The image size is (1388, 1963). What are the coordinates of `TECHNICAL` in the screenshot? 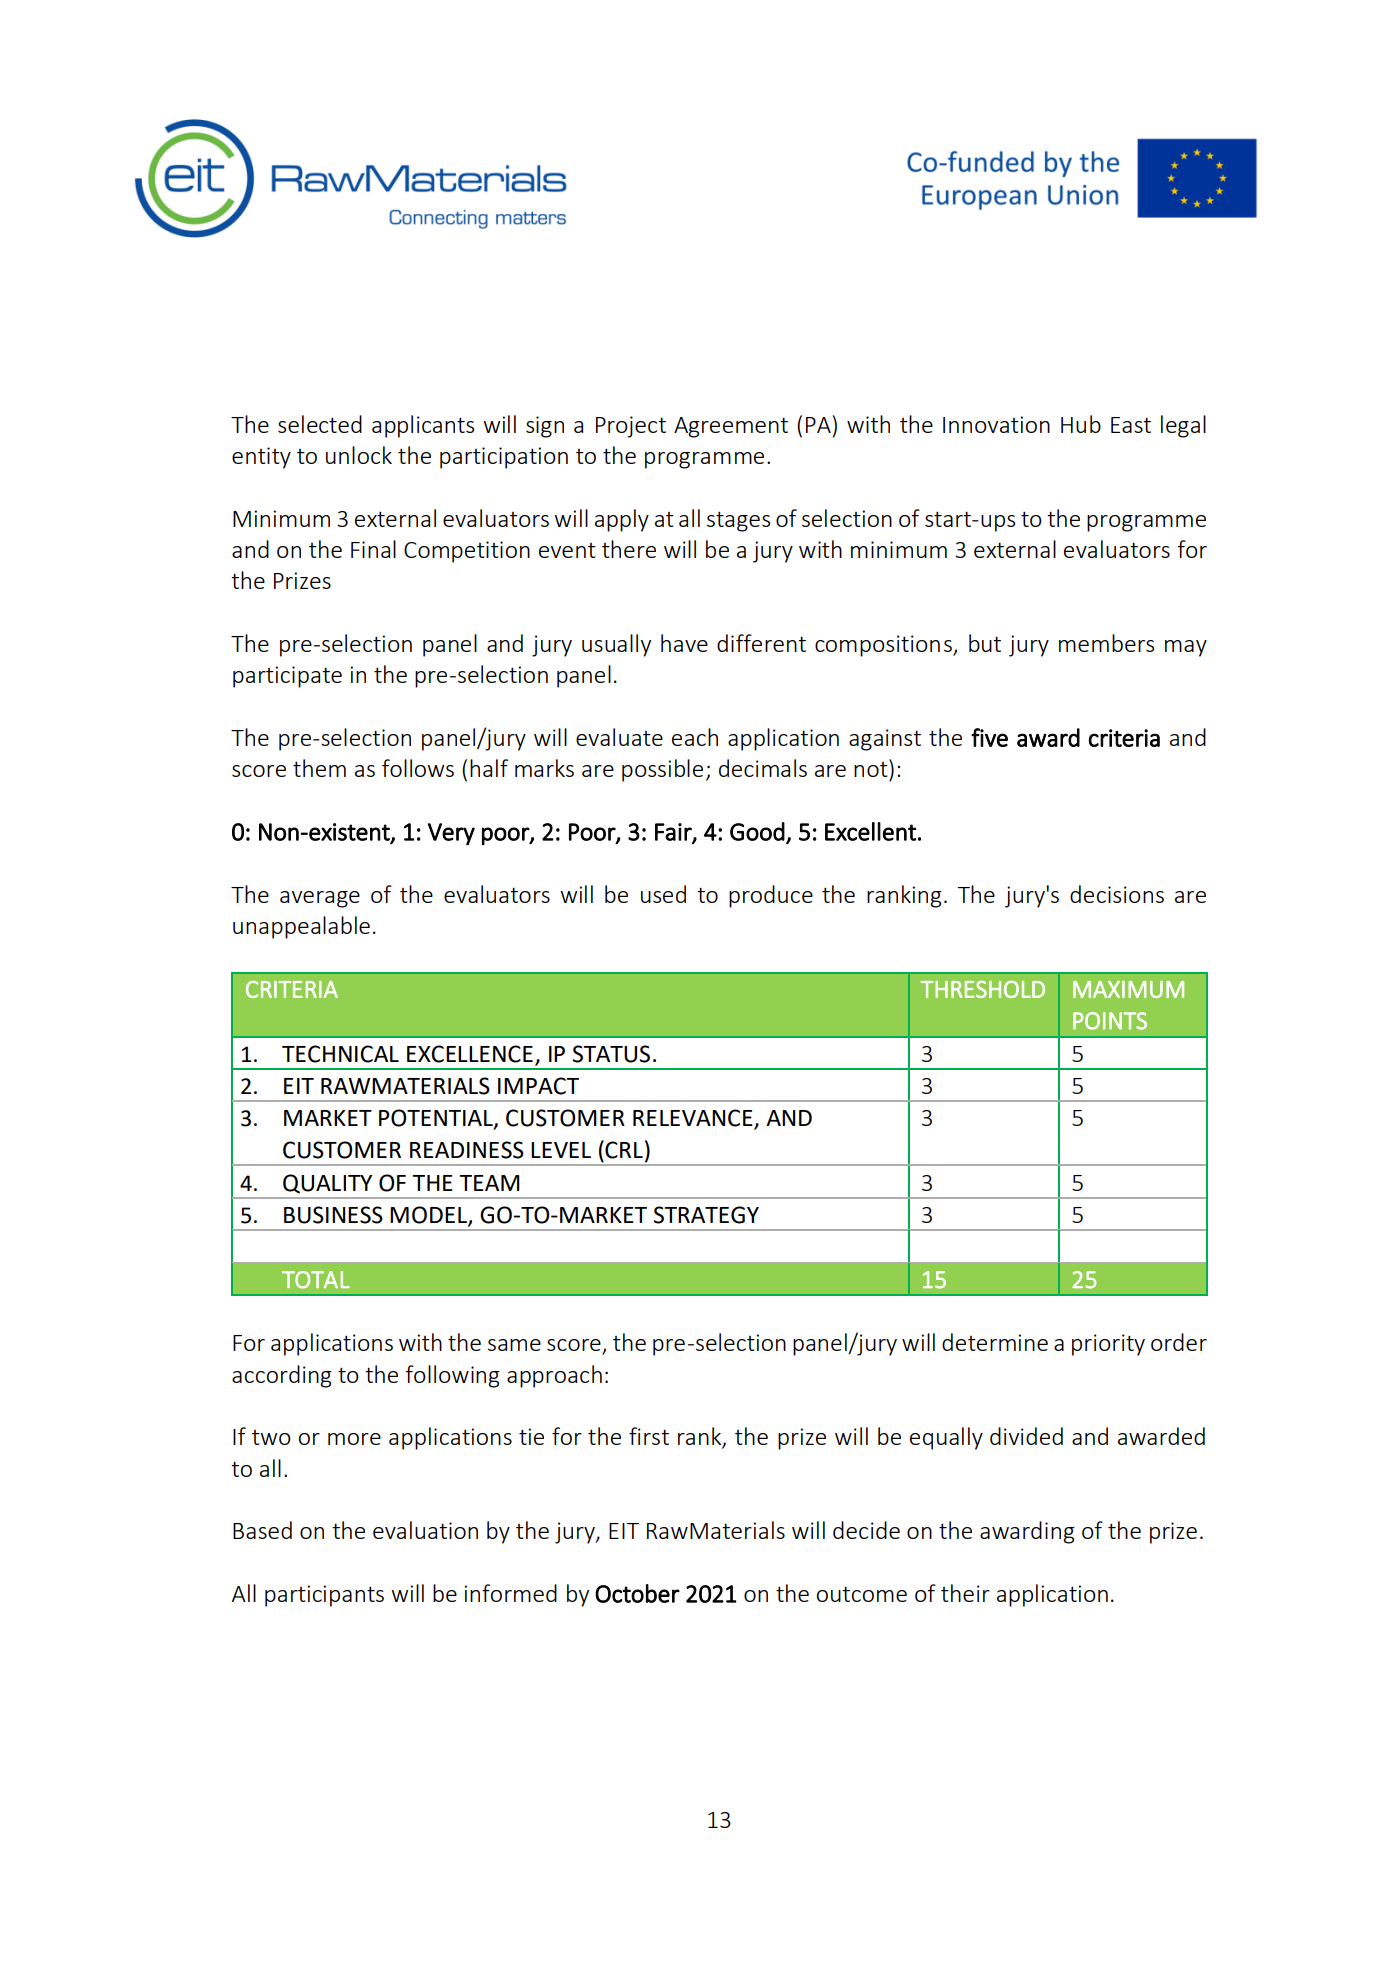 It's located at (340, 1054).
